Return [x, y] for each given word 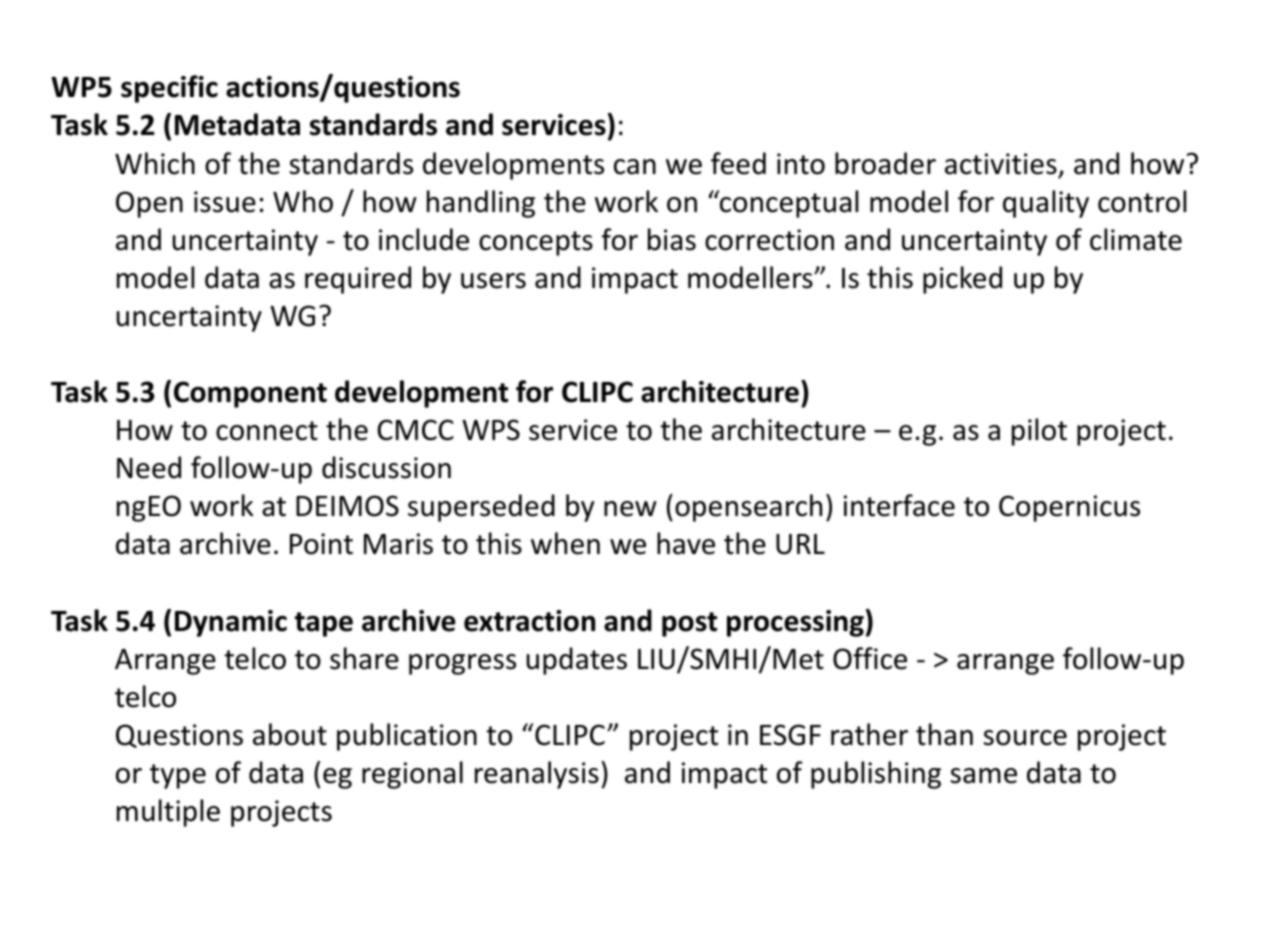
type [178, 776]
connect [267, 431]
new [630, 509]
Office [870, 658]
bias [672, 239]
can [635, 167]
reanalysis [537, 775]
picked [962, 280]
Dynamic [231, 623]
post [689, 624]
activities [1001, 164]
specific [169, 89]
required [358, 280]
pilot [1039, 432]
